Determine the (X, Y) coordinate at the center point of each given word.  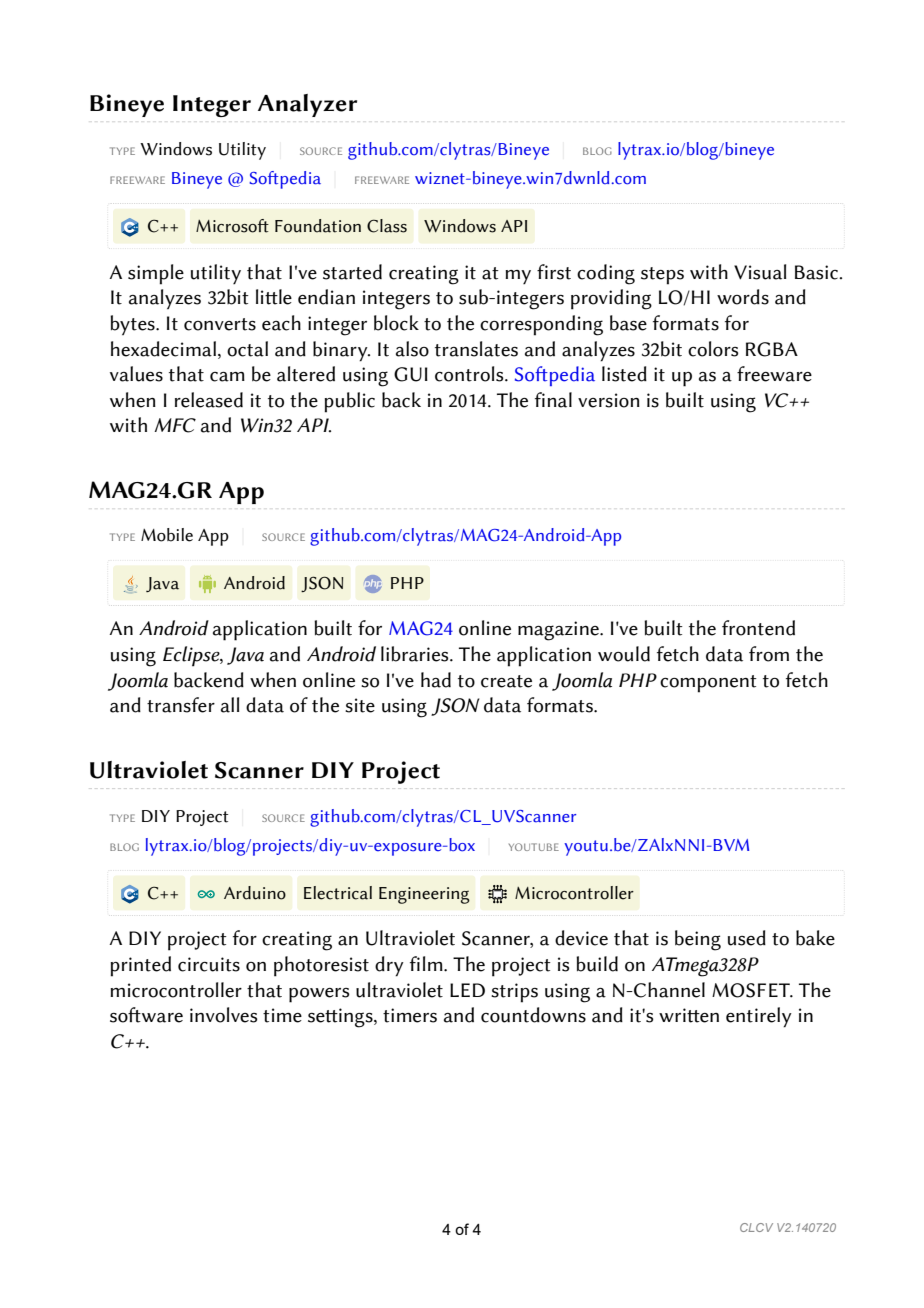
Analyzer (307, 105)
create (506, 681)
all (230, 705)
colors (713, 349)
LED (467, 990)
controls (470, 374)
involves (223, 1015)
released (209, 400)
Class (387, 226)
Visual (760, 272)
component (708, 684)
